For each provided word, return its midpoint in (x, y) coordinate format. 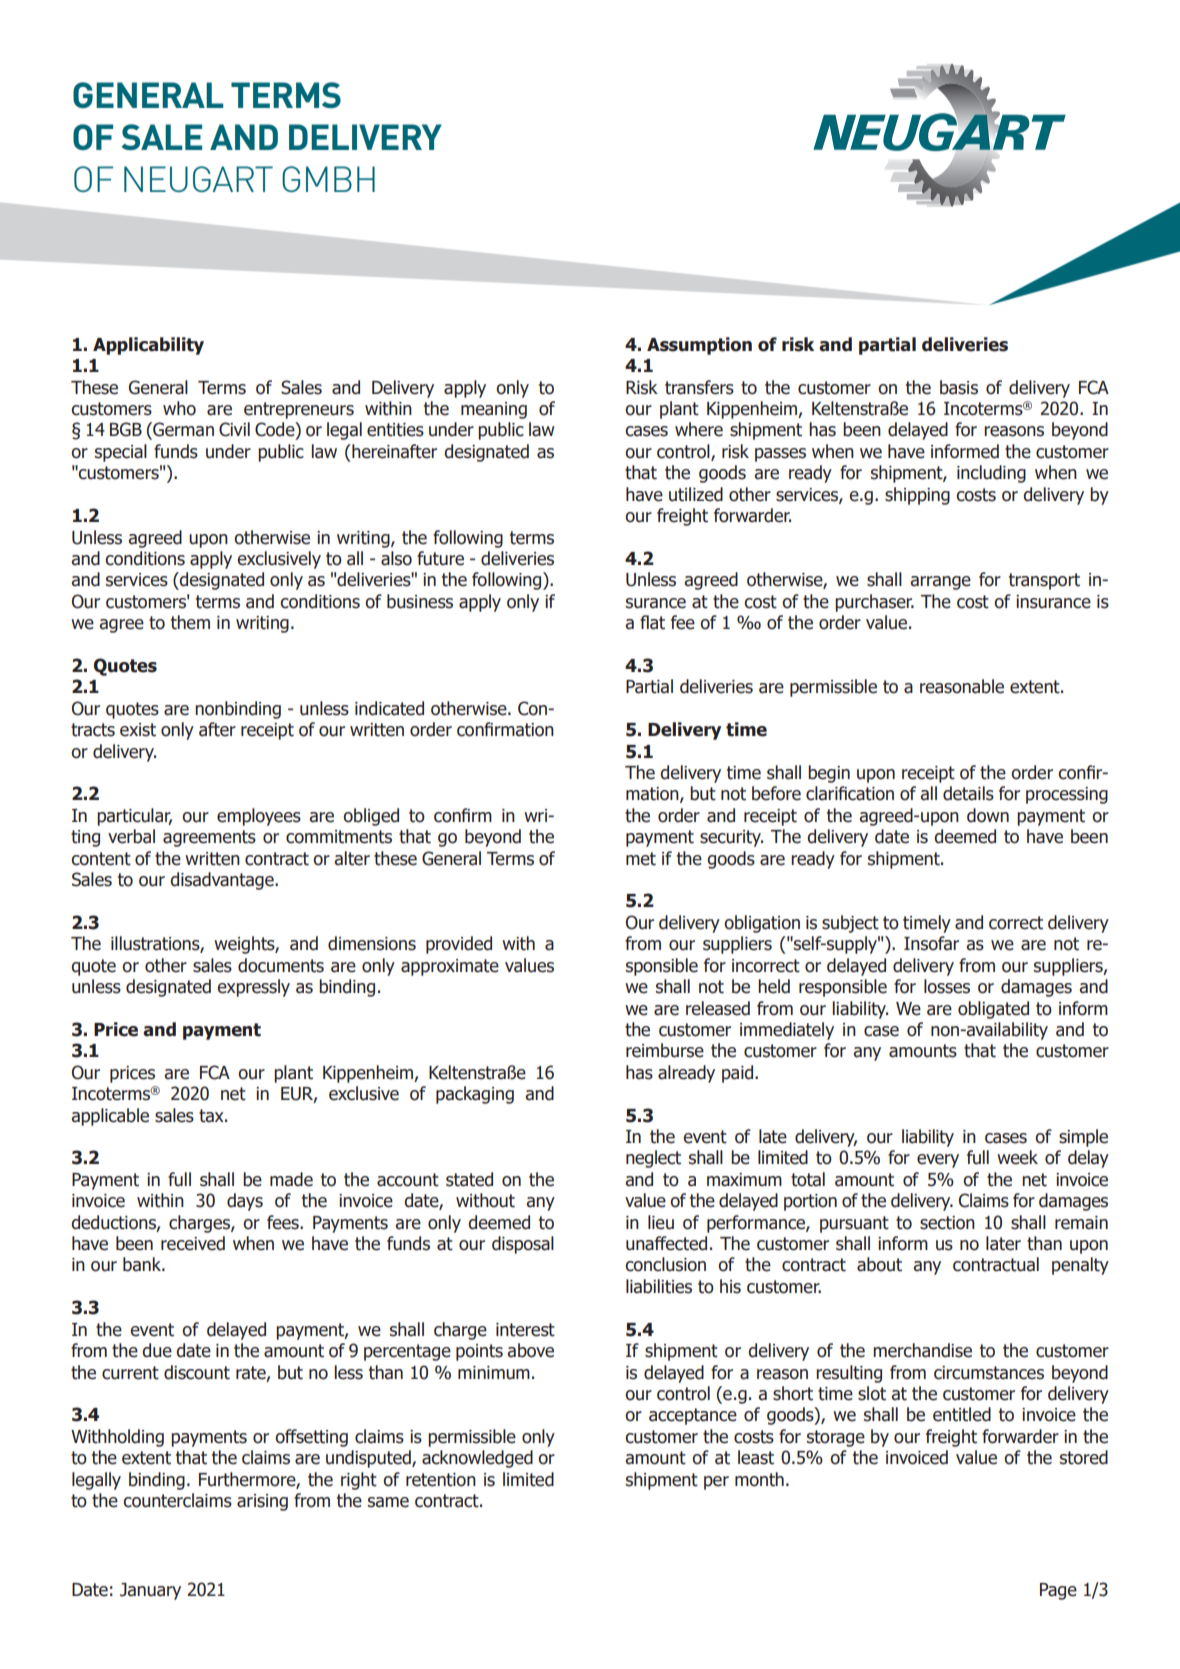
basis (959, 387)
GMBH (328, 179)
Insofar (931, 943)
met (641, 859)
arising (262, 1502)
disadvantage (223, 881)
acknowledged (477, 1459)
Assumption (699, 346)
